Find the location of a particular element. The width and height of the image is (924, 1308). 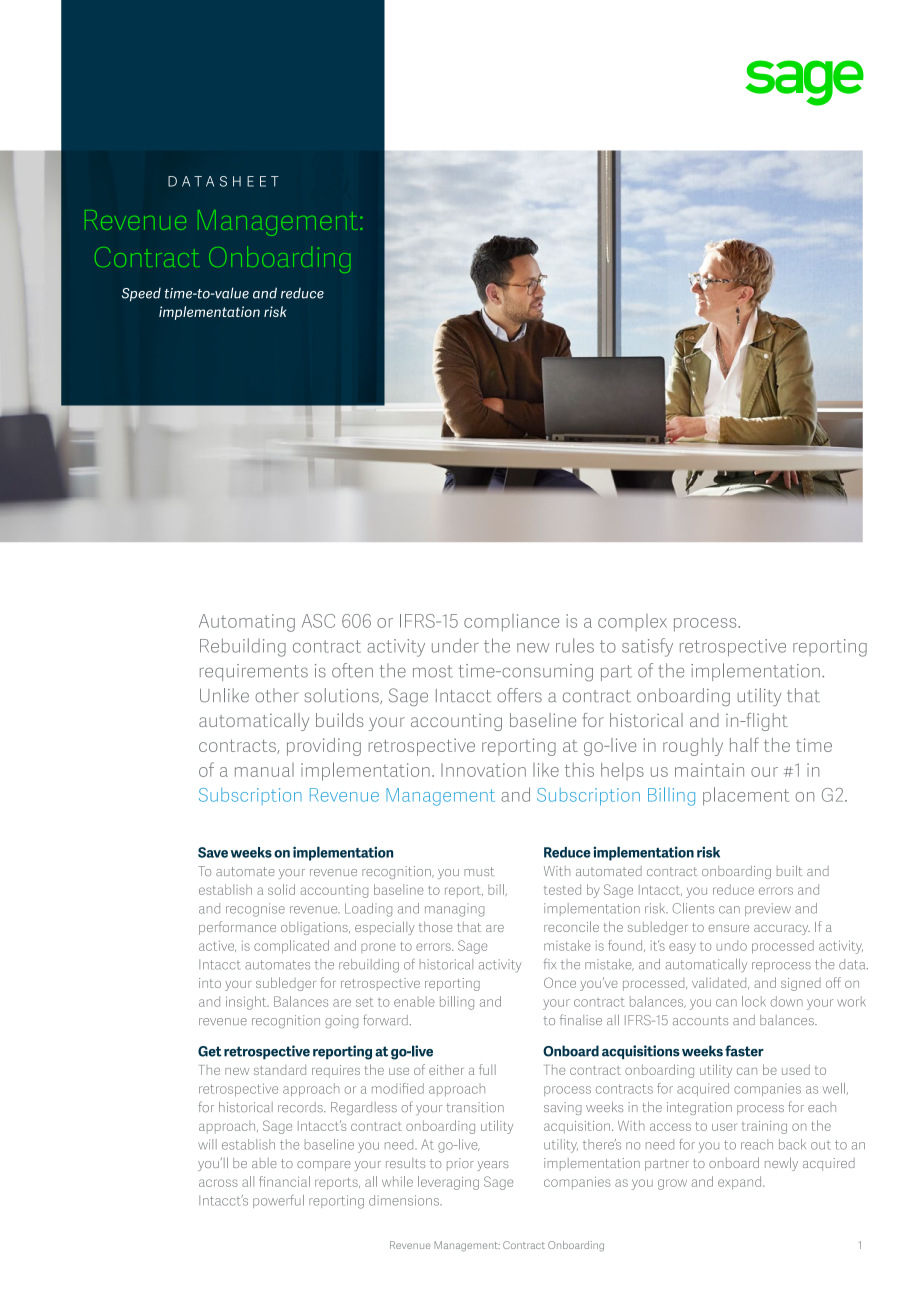

Speed is located at coordinates (141, 295).
